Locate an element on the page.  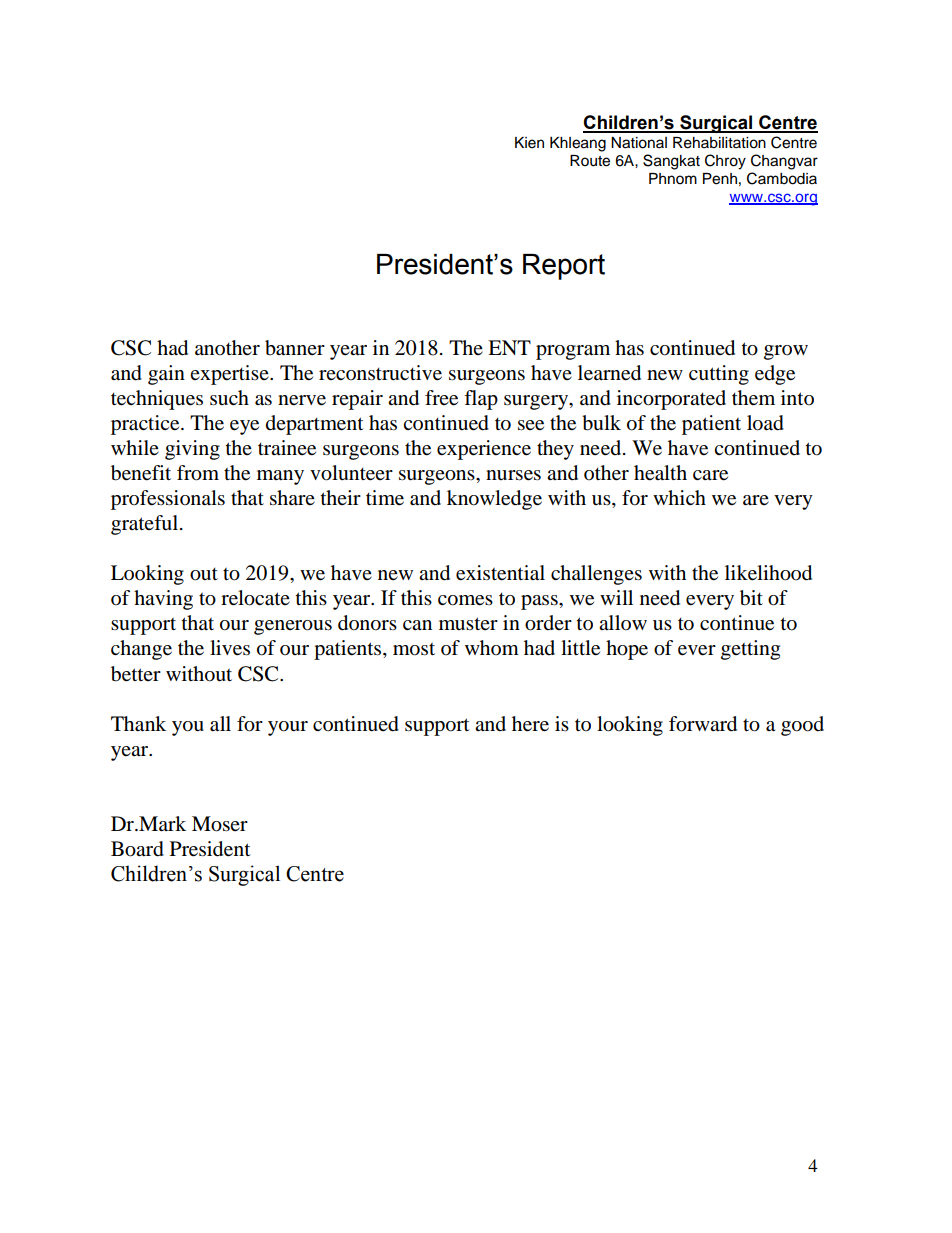
grow is located at coordinates (786, 352).
